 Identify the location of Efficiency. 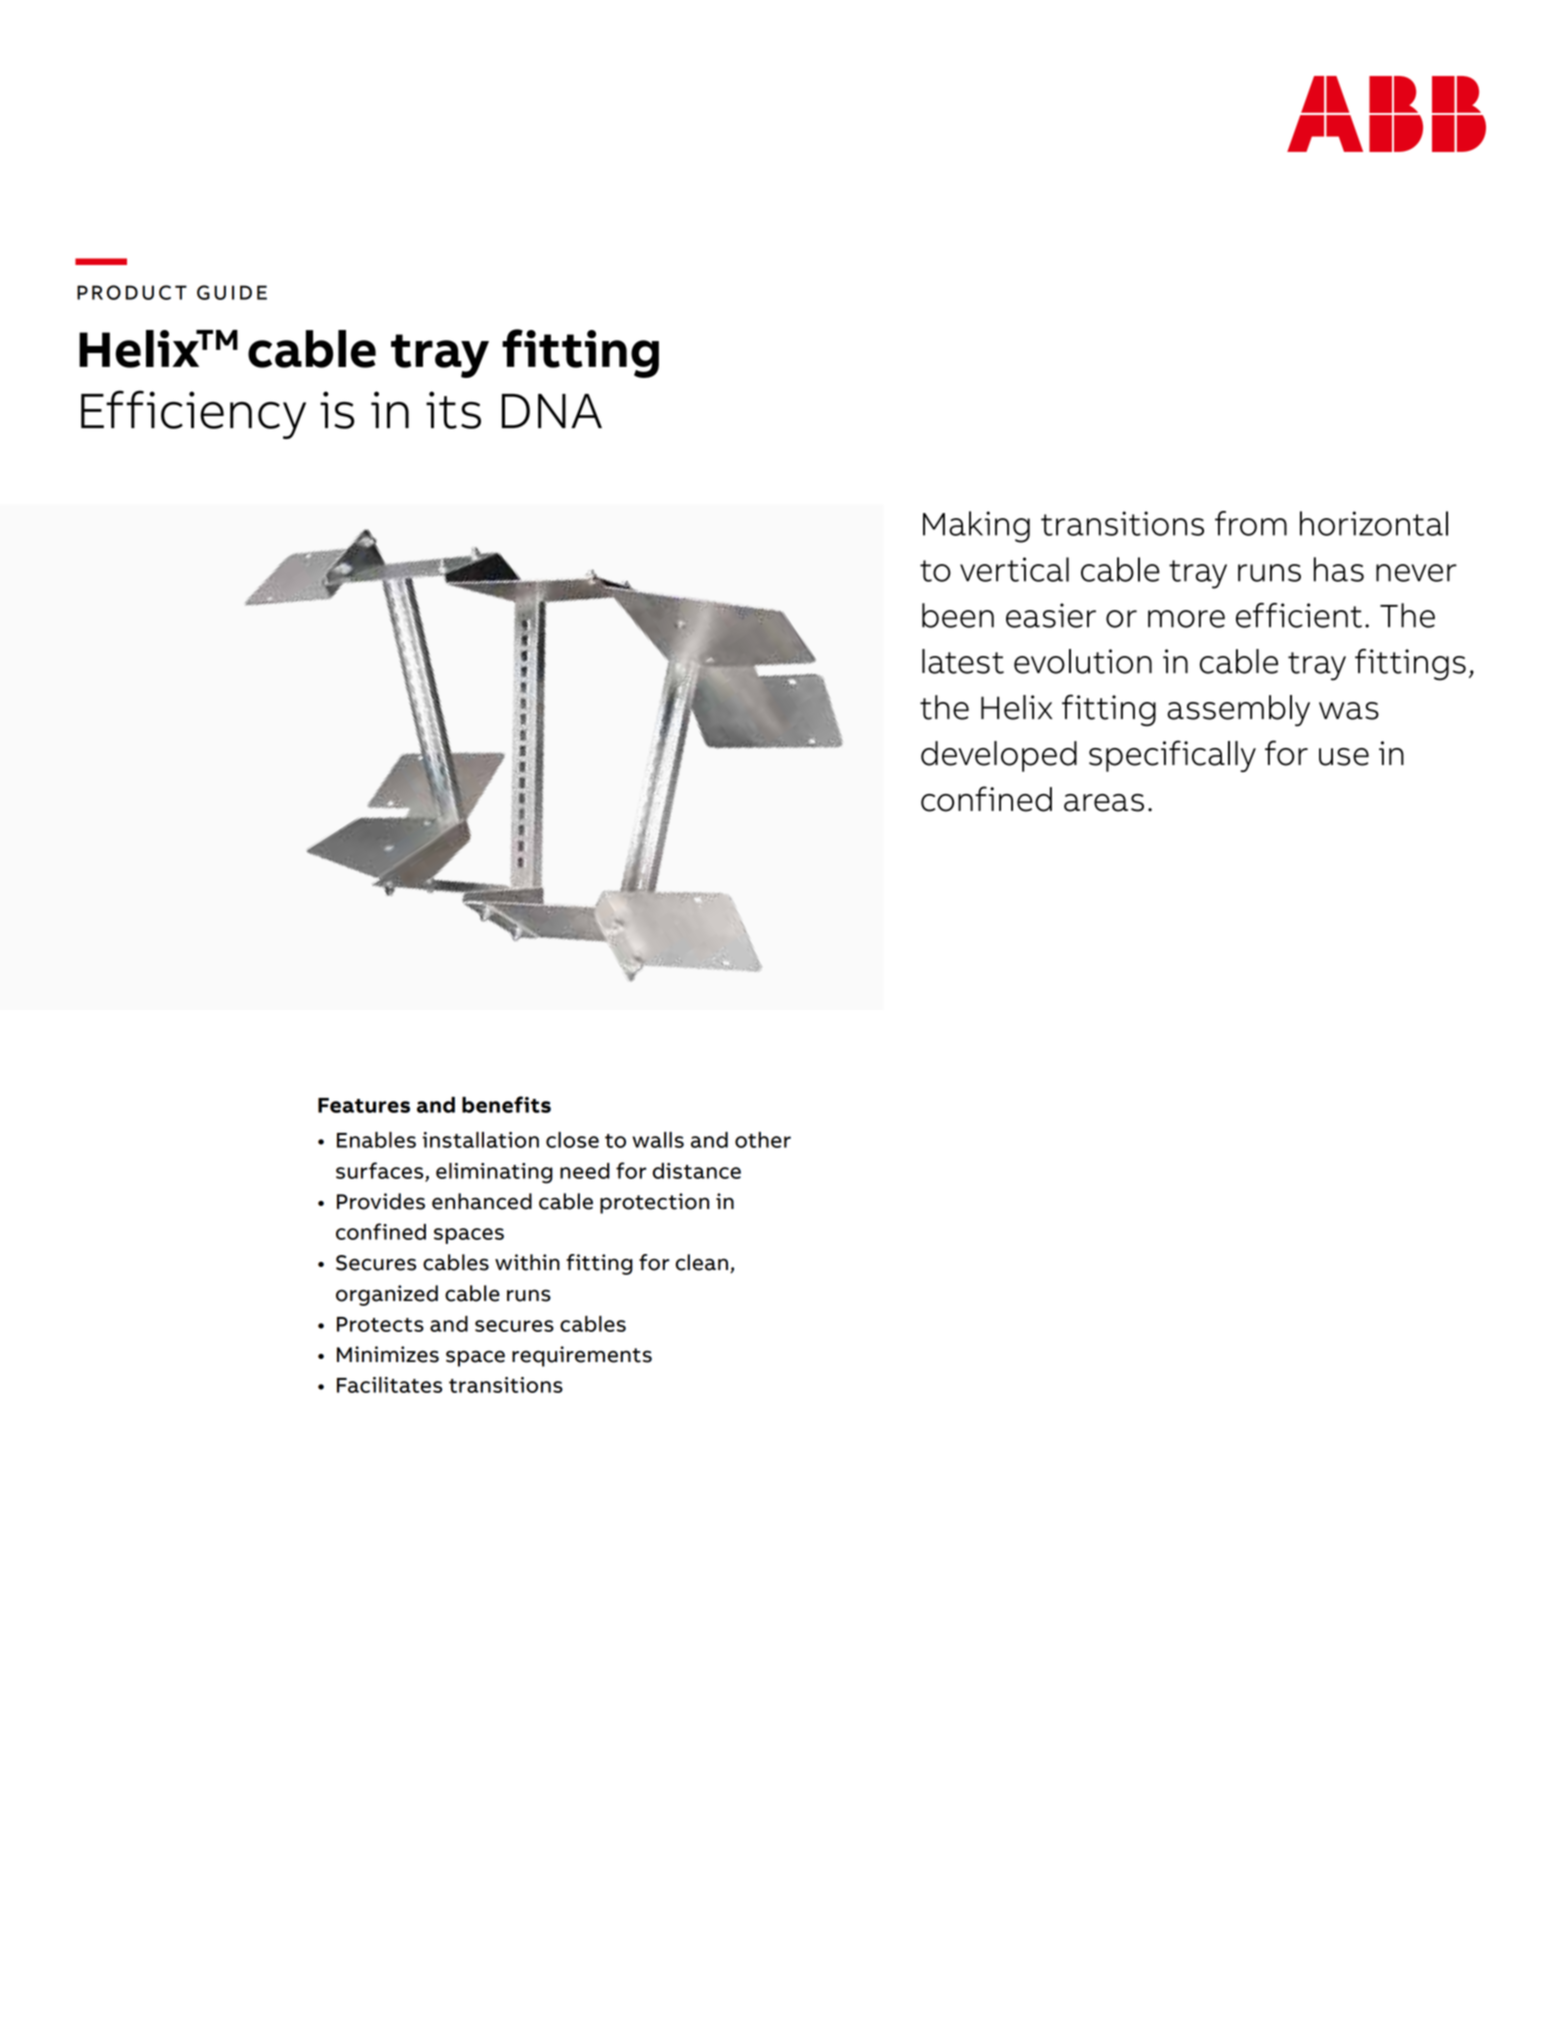
(193, 414).
